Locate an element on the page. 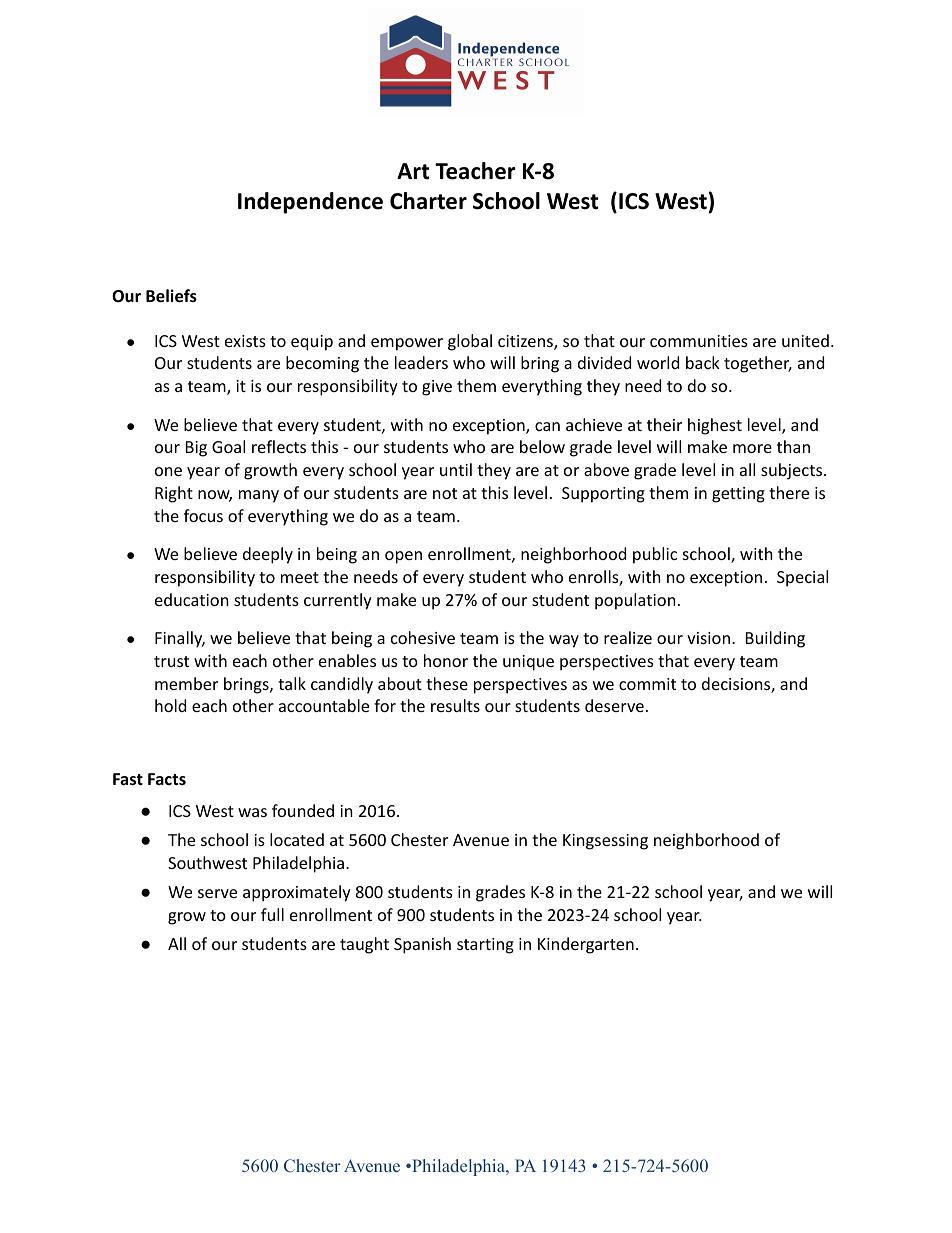 This image has height=1233, width=952. commit is located at coordinates (647, 684).
